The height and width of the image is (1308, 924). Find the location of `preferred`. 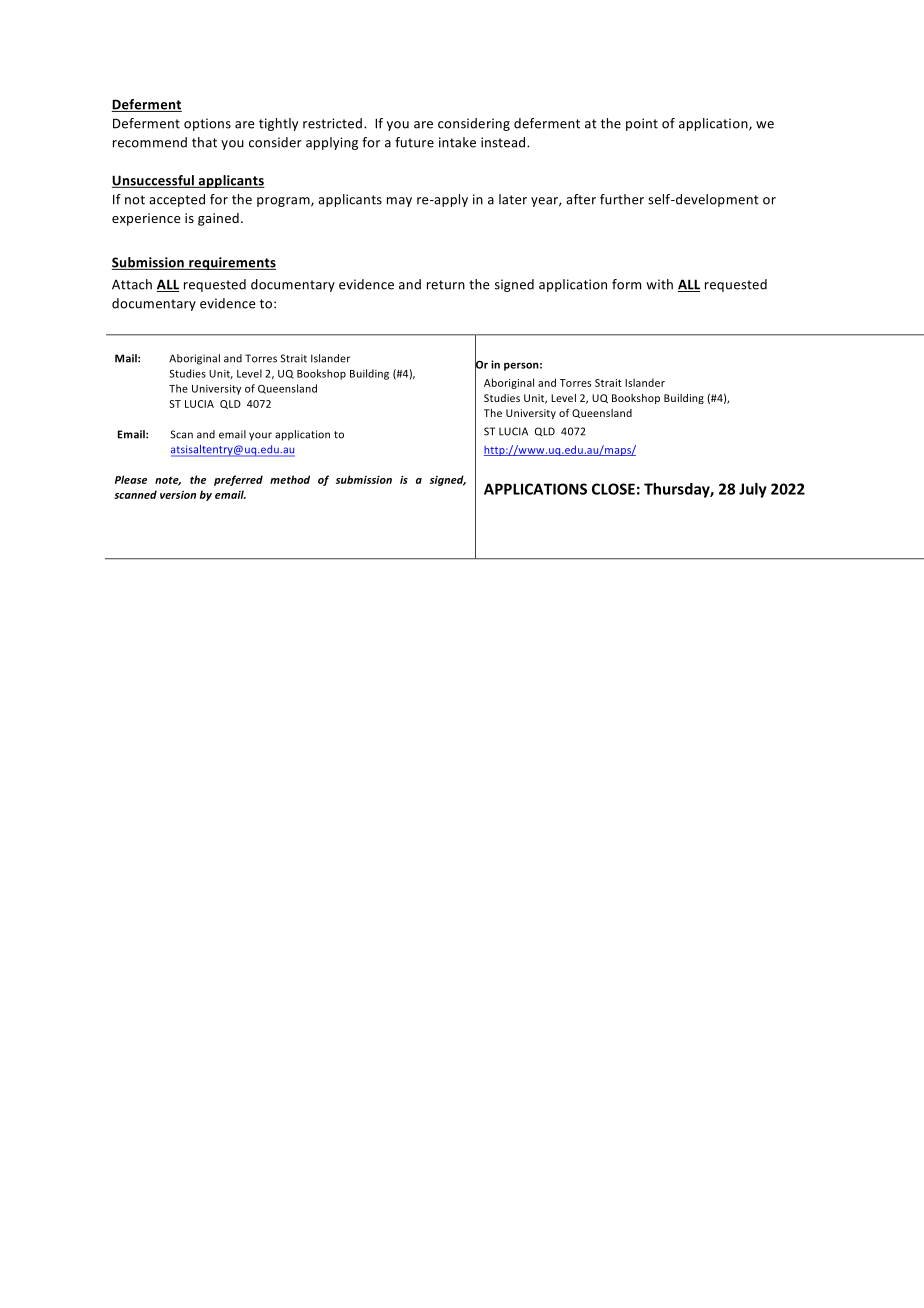

preferred is located at coordinates (238, 480).
